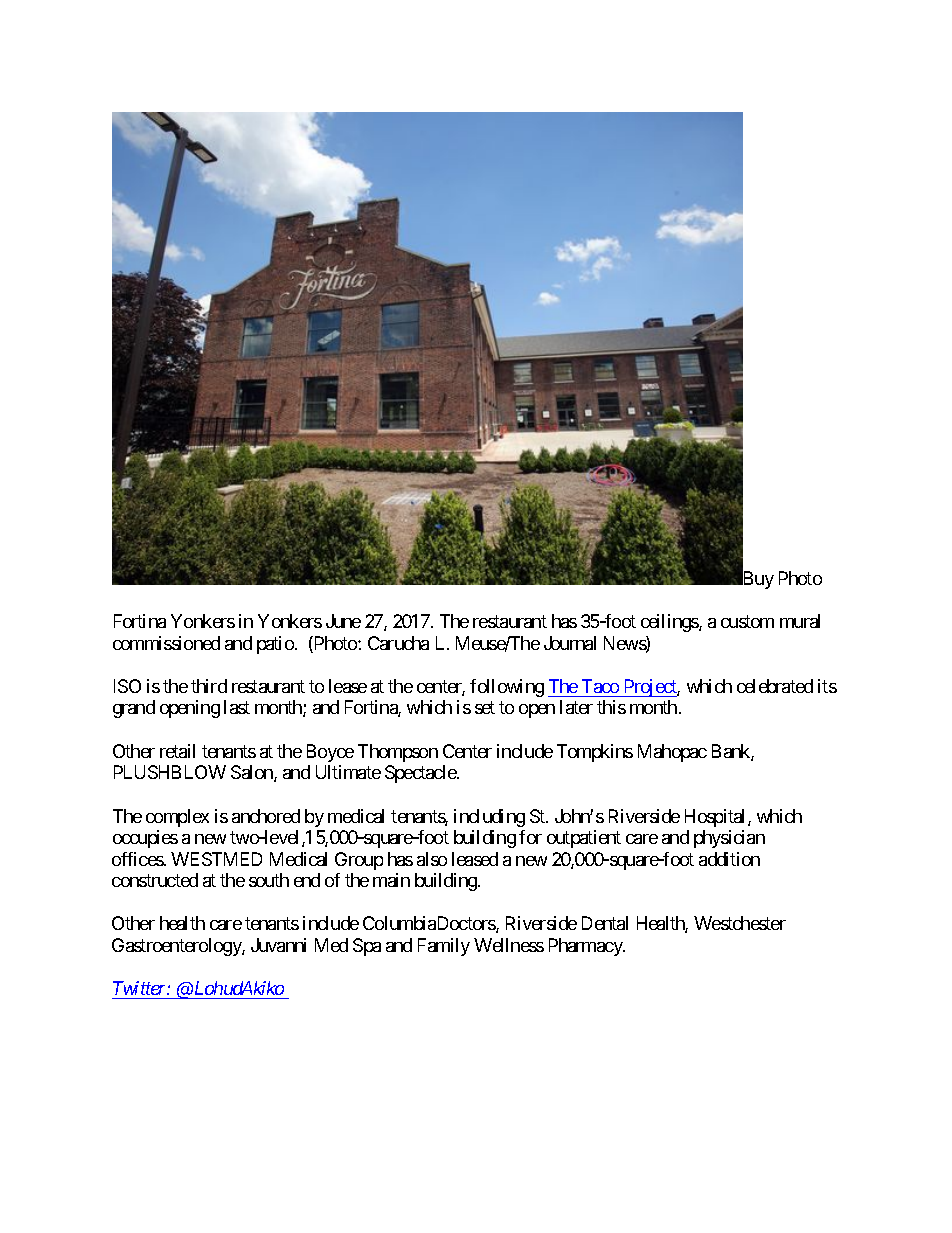 The height and width of the screenshot is (1233, 952). I want to click on commissioned, so click(166, 643).
